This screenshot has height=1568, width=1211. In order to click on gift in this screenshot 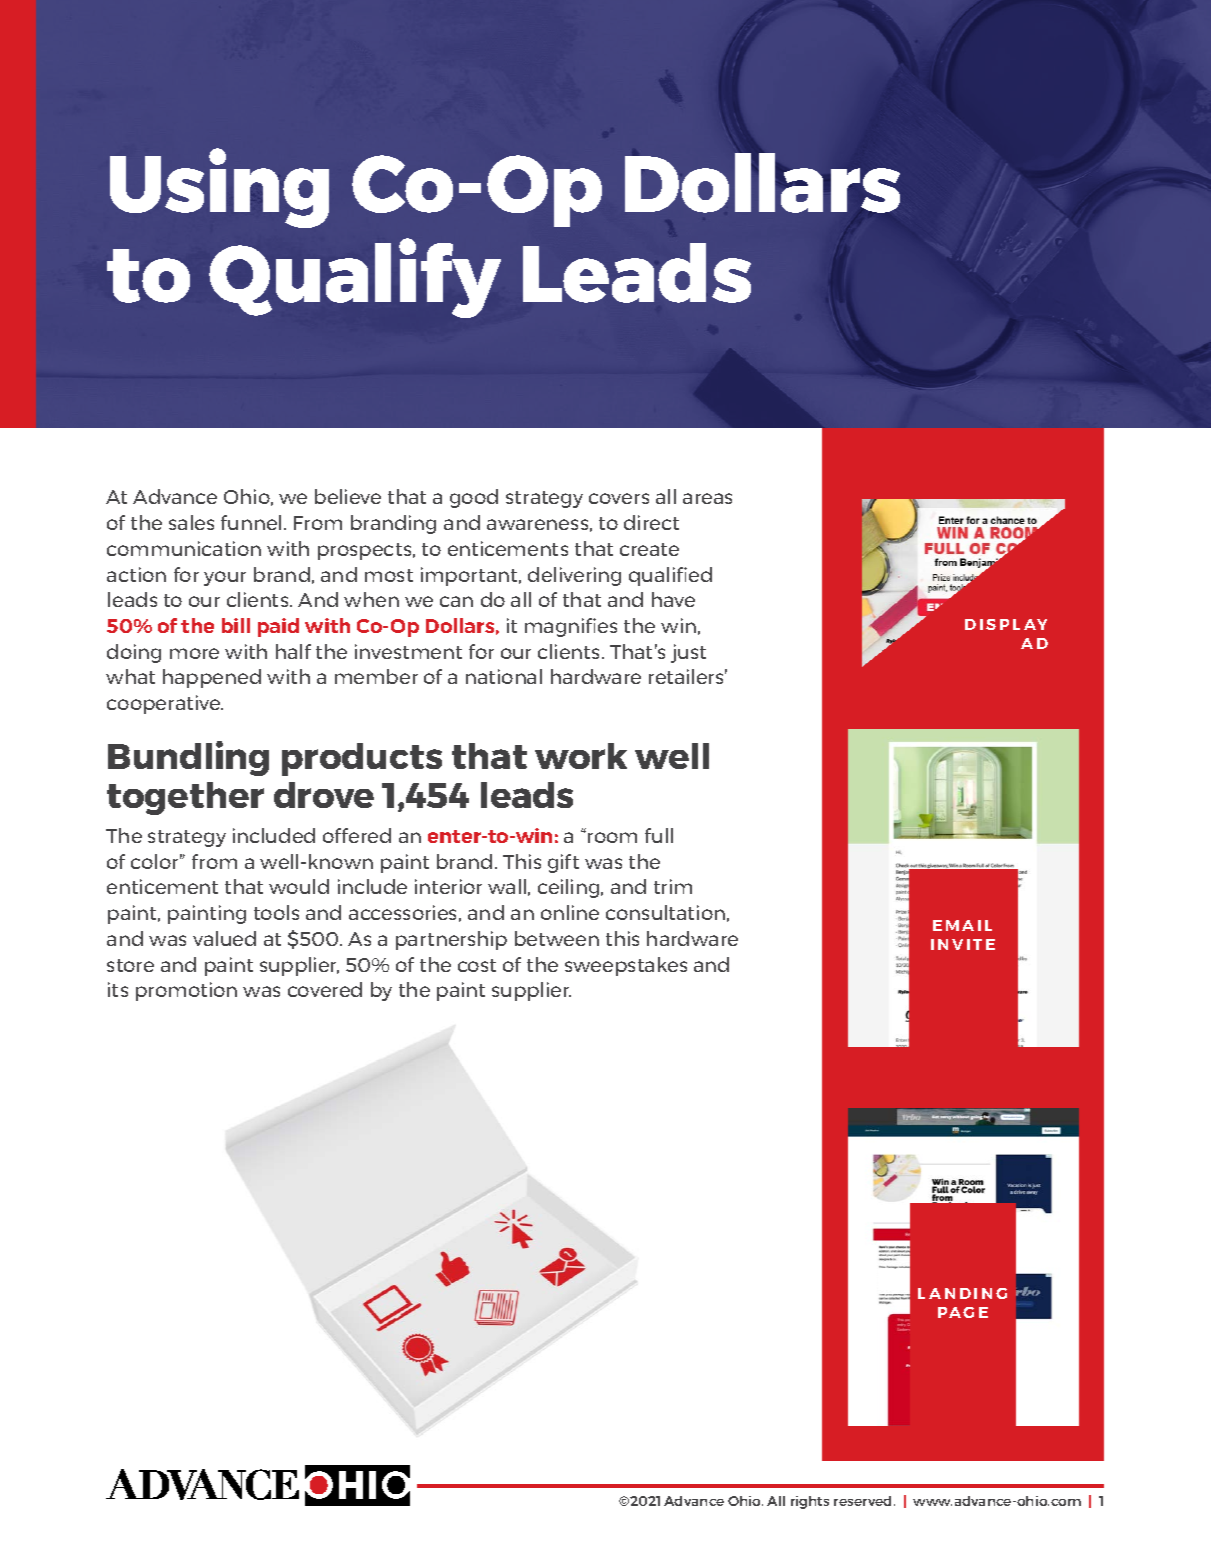, I will do `click(563, 863)`.
